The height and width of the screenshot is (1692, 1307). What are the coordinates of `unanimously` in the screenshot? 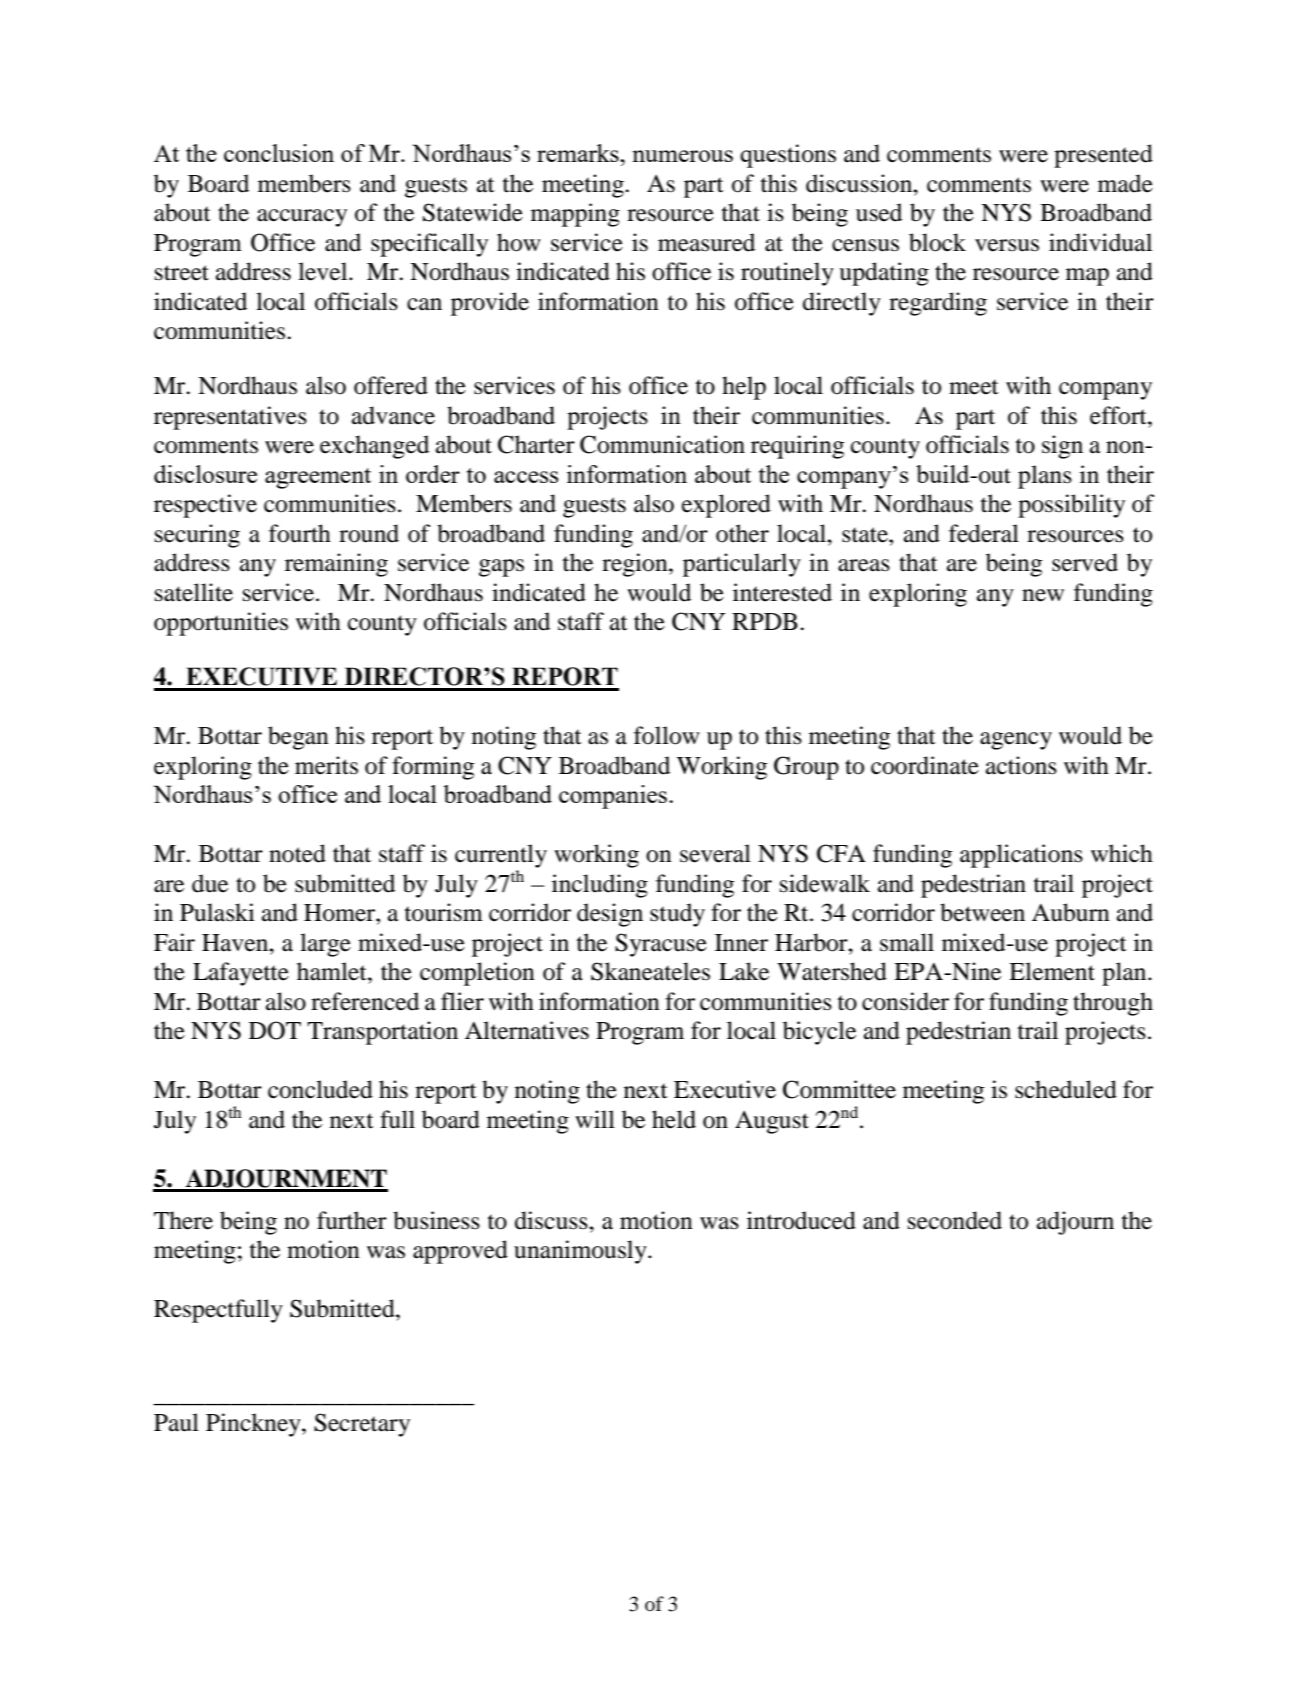 It's located at (581, 1252).
